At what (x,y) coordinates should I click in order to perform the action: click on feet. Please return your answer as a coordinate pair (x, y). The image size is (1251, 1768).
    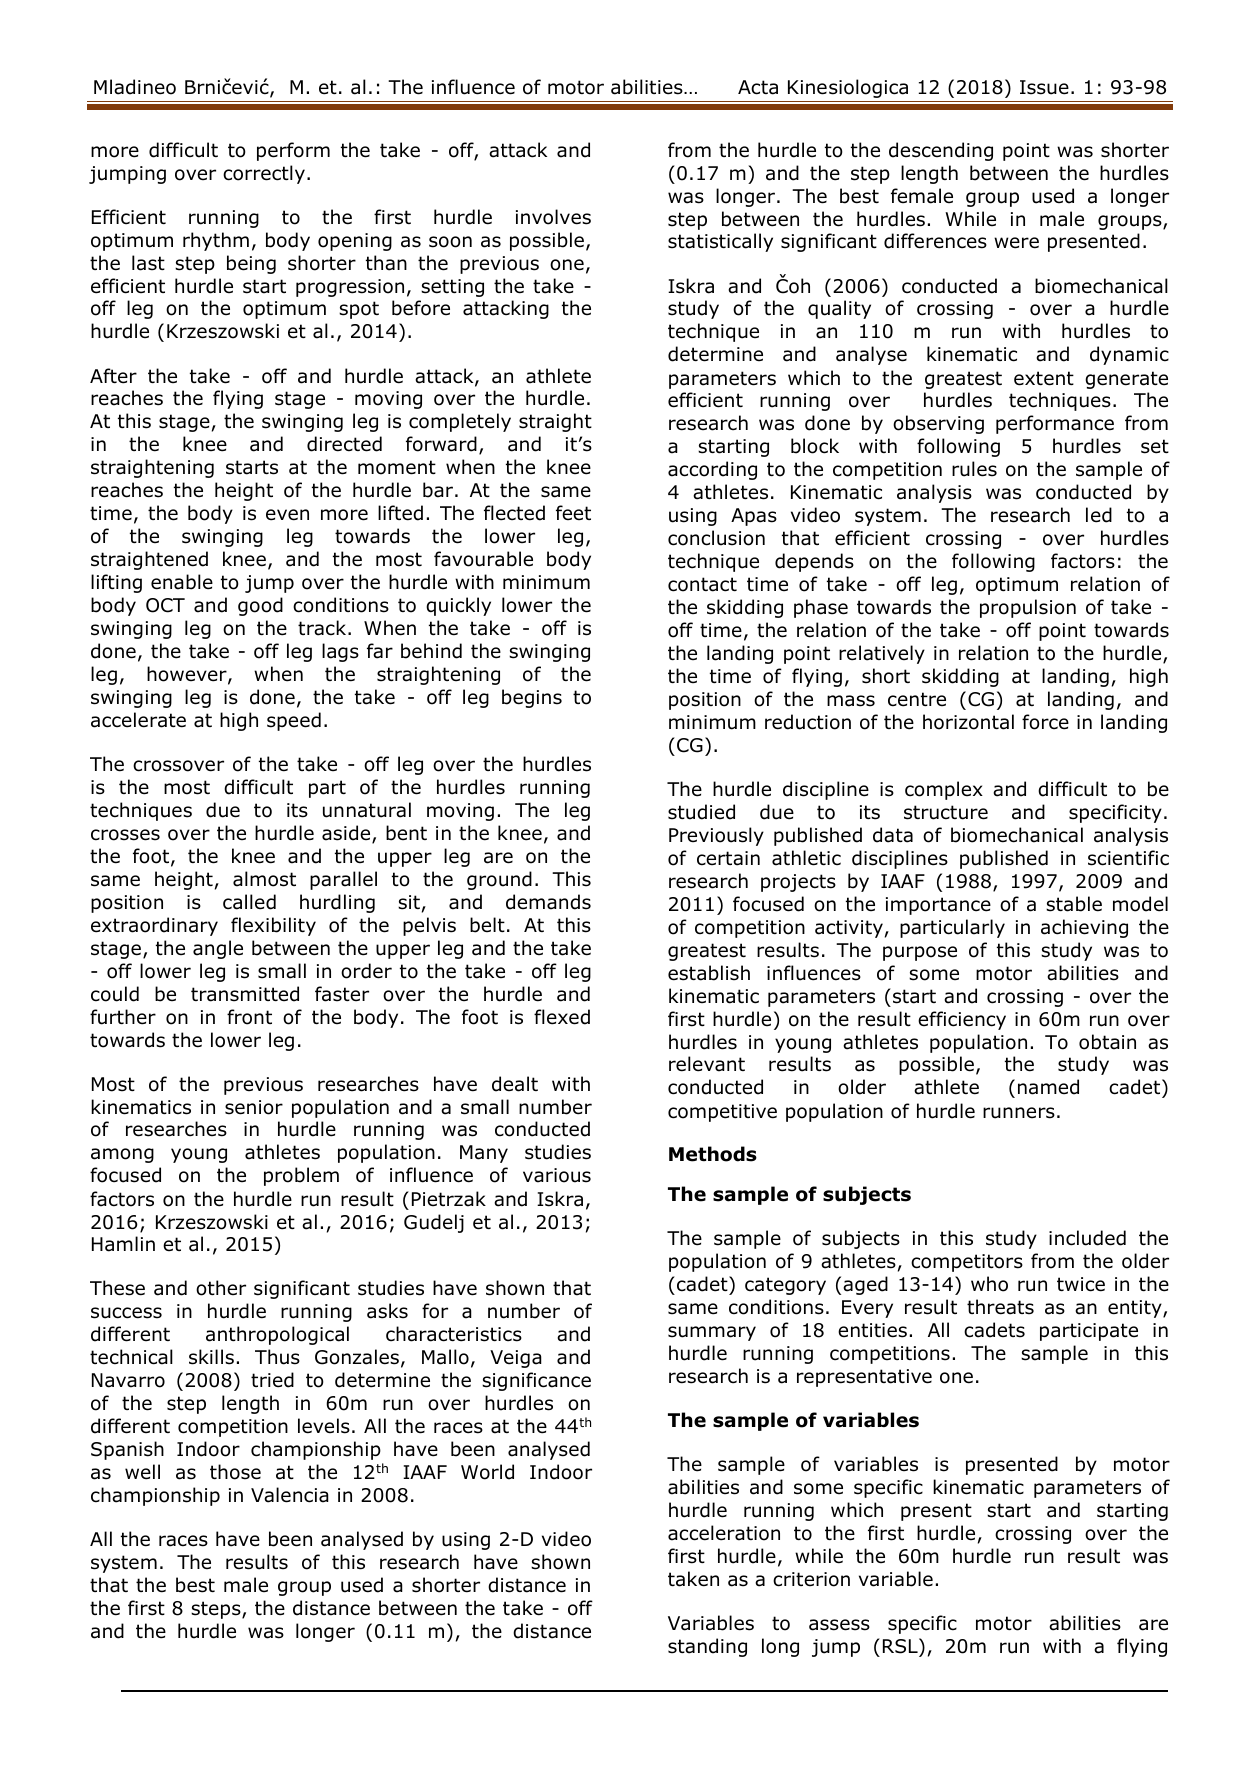
    Looking at the image, I should click on (573, 512).
